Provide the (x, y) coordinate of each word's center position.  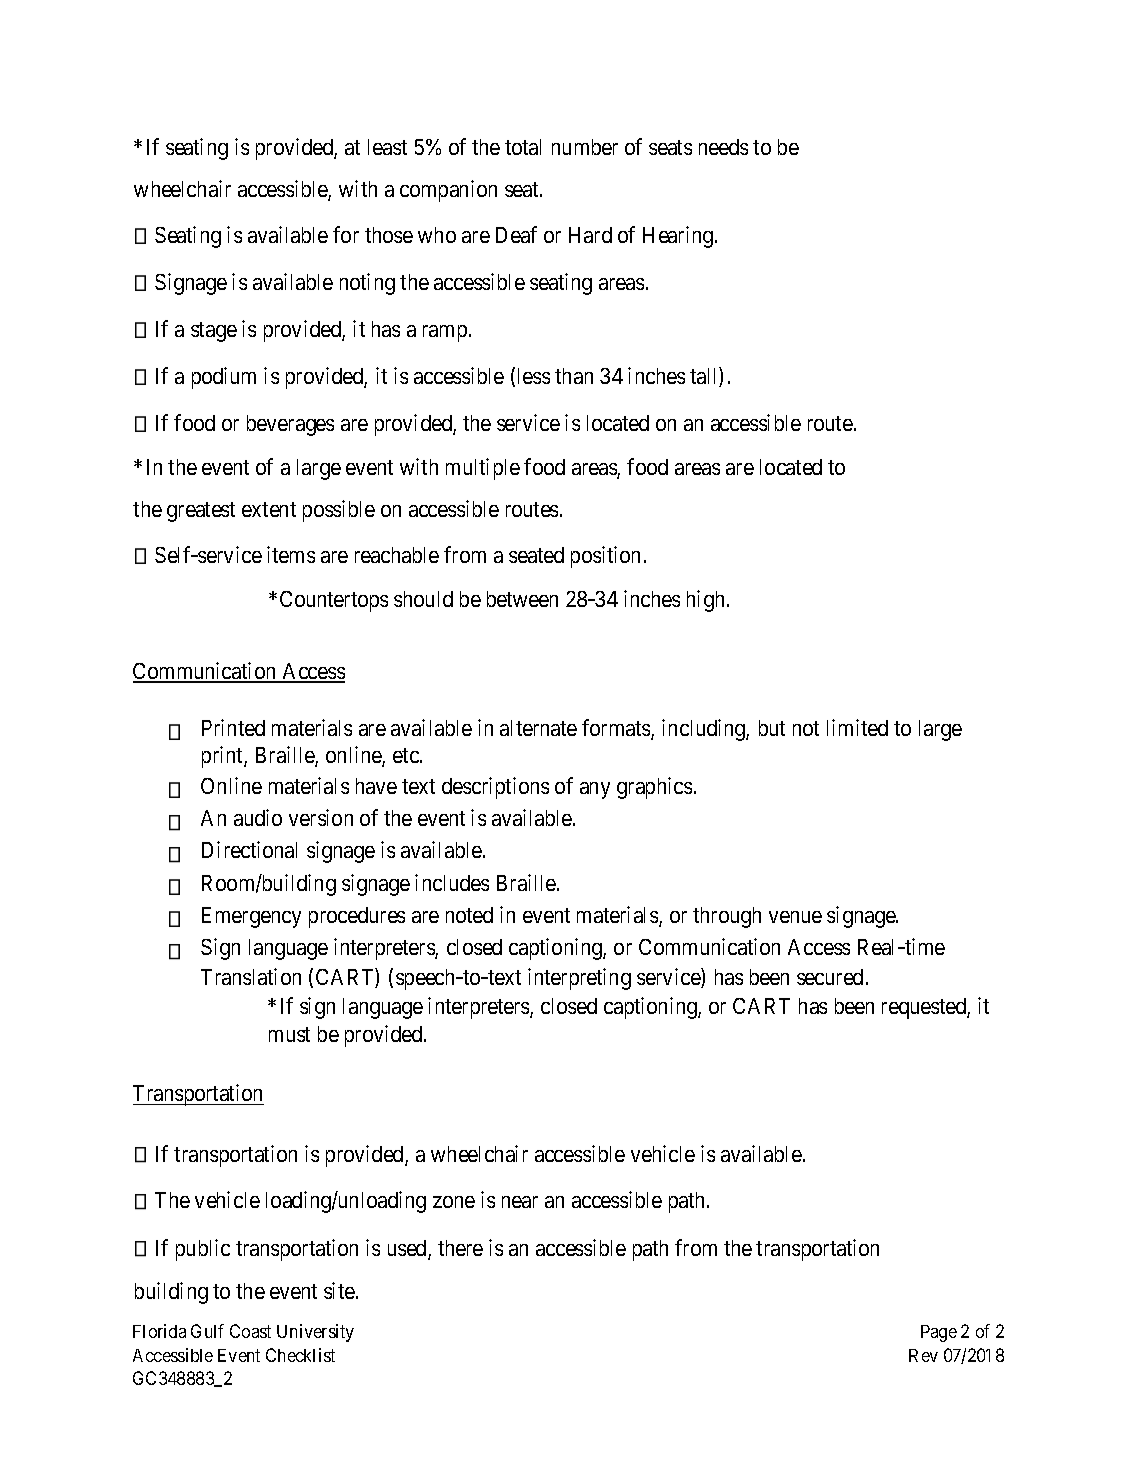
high (705, 601)
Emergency (251, 917)
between (522, 599)
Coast (250, 1331)
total (523, 147)
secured (830, 977)
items (291, 554)
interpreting (579, 979)
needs (723, 147)
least (387, 147)
